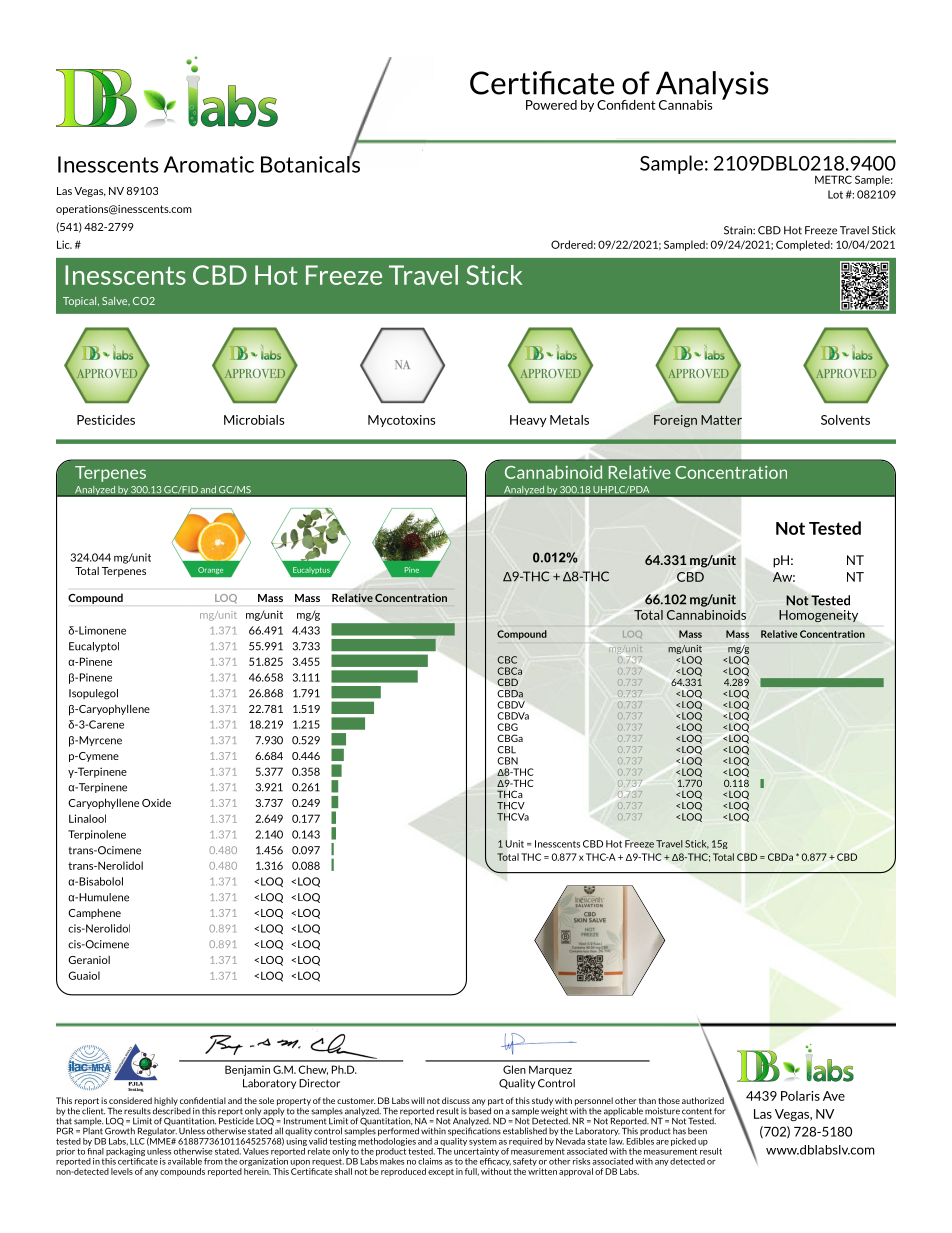 Image resolution: width=952 pixels, height=1233 pixels. Describe the element at coordinates (94, 647) in the page. I see `Eucalyptol` at that location.
